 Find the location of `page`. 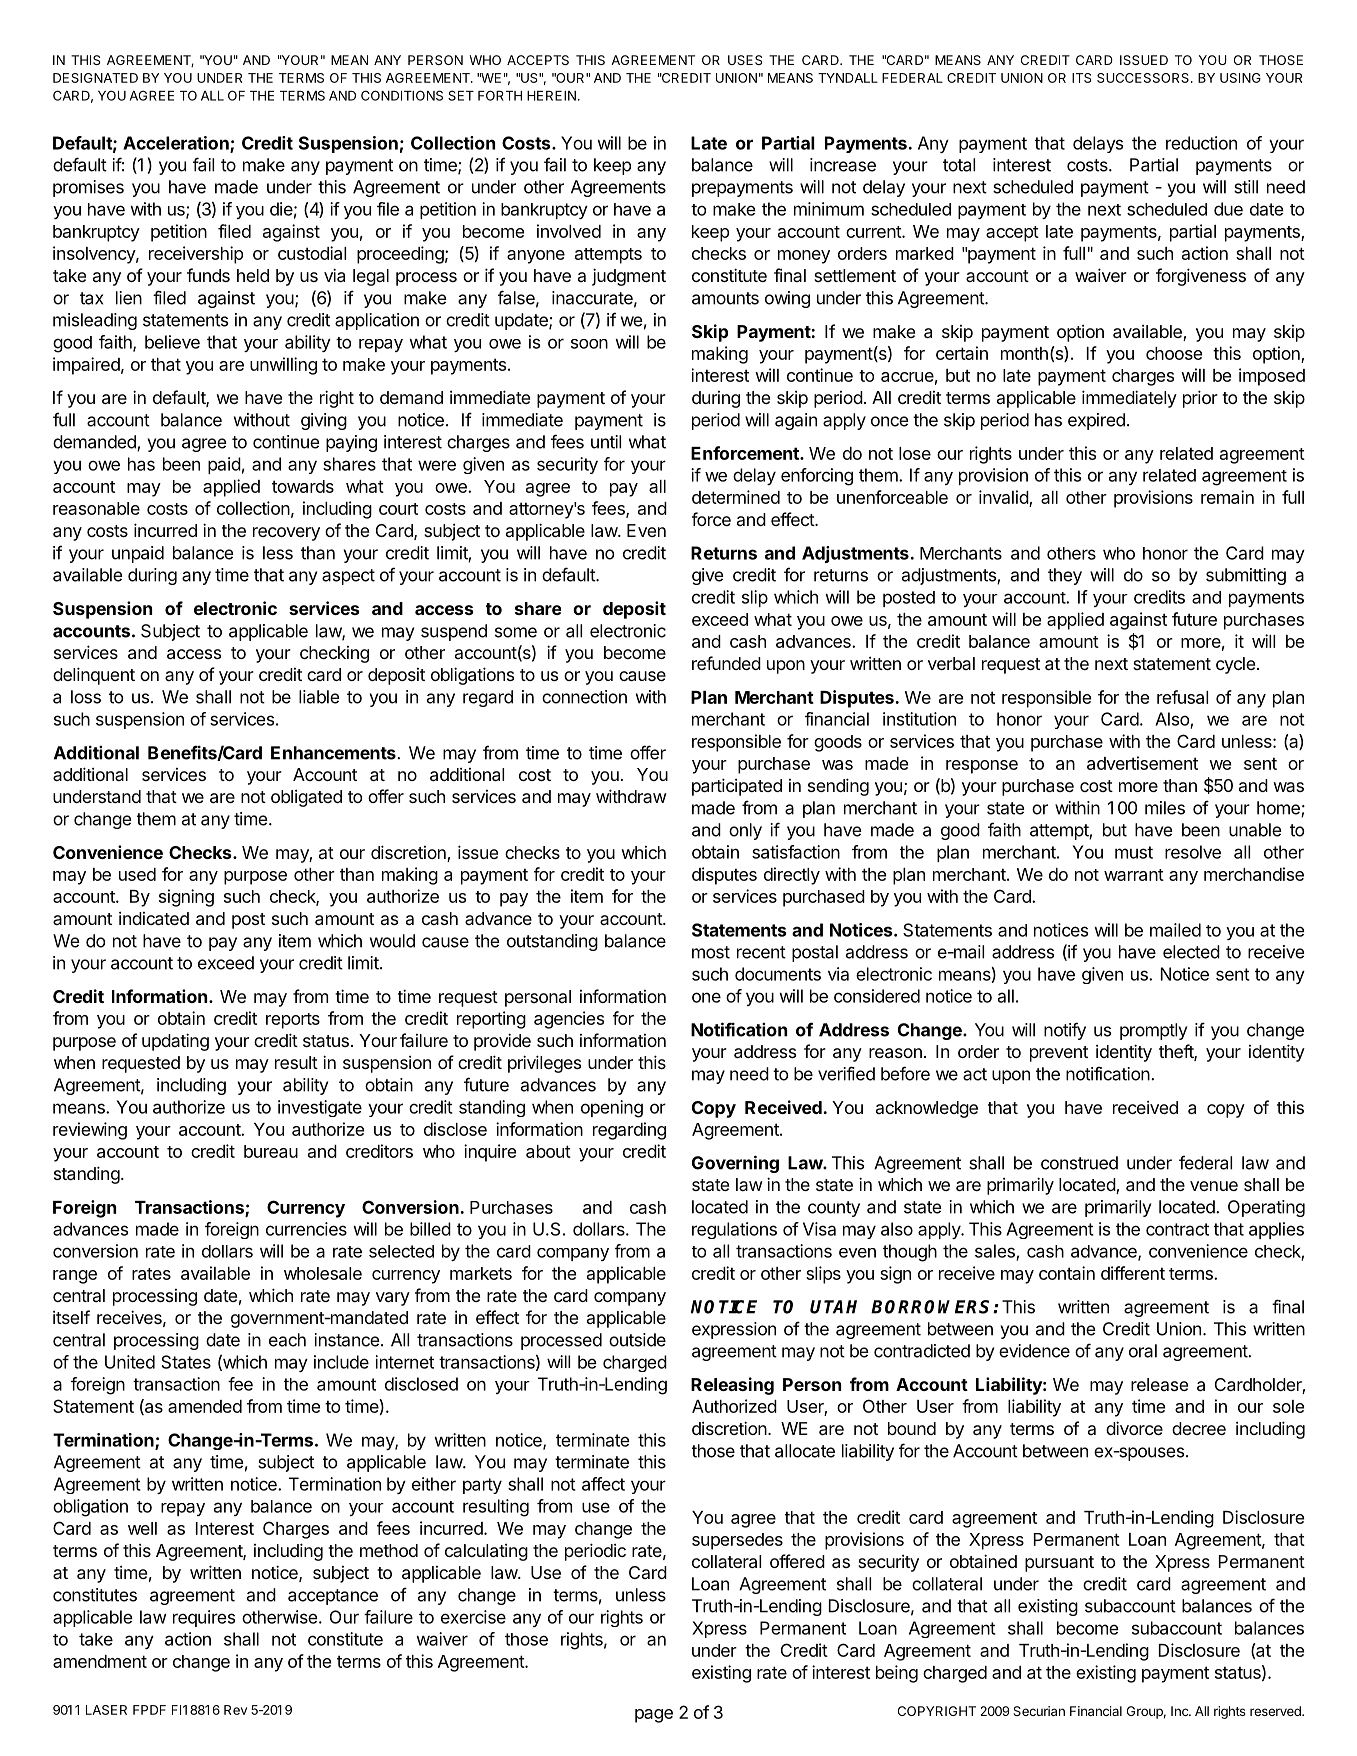

page is located at coordinates (654, 1716).
